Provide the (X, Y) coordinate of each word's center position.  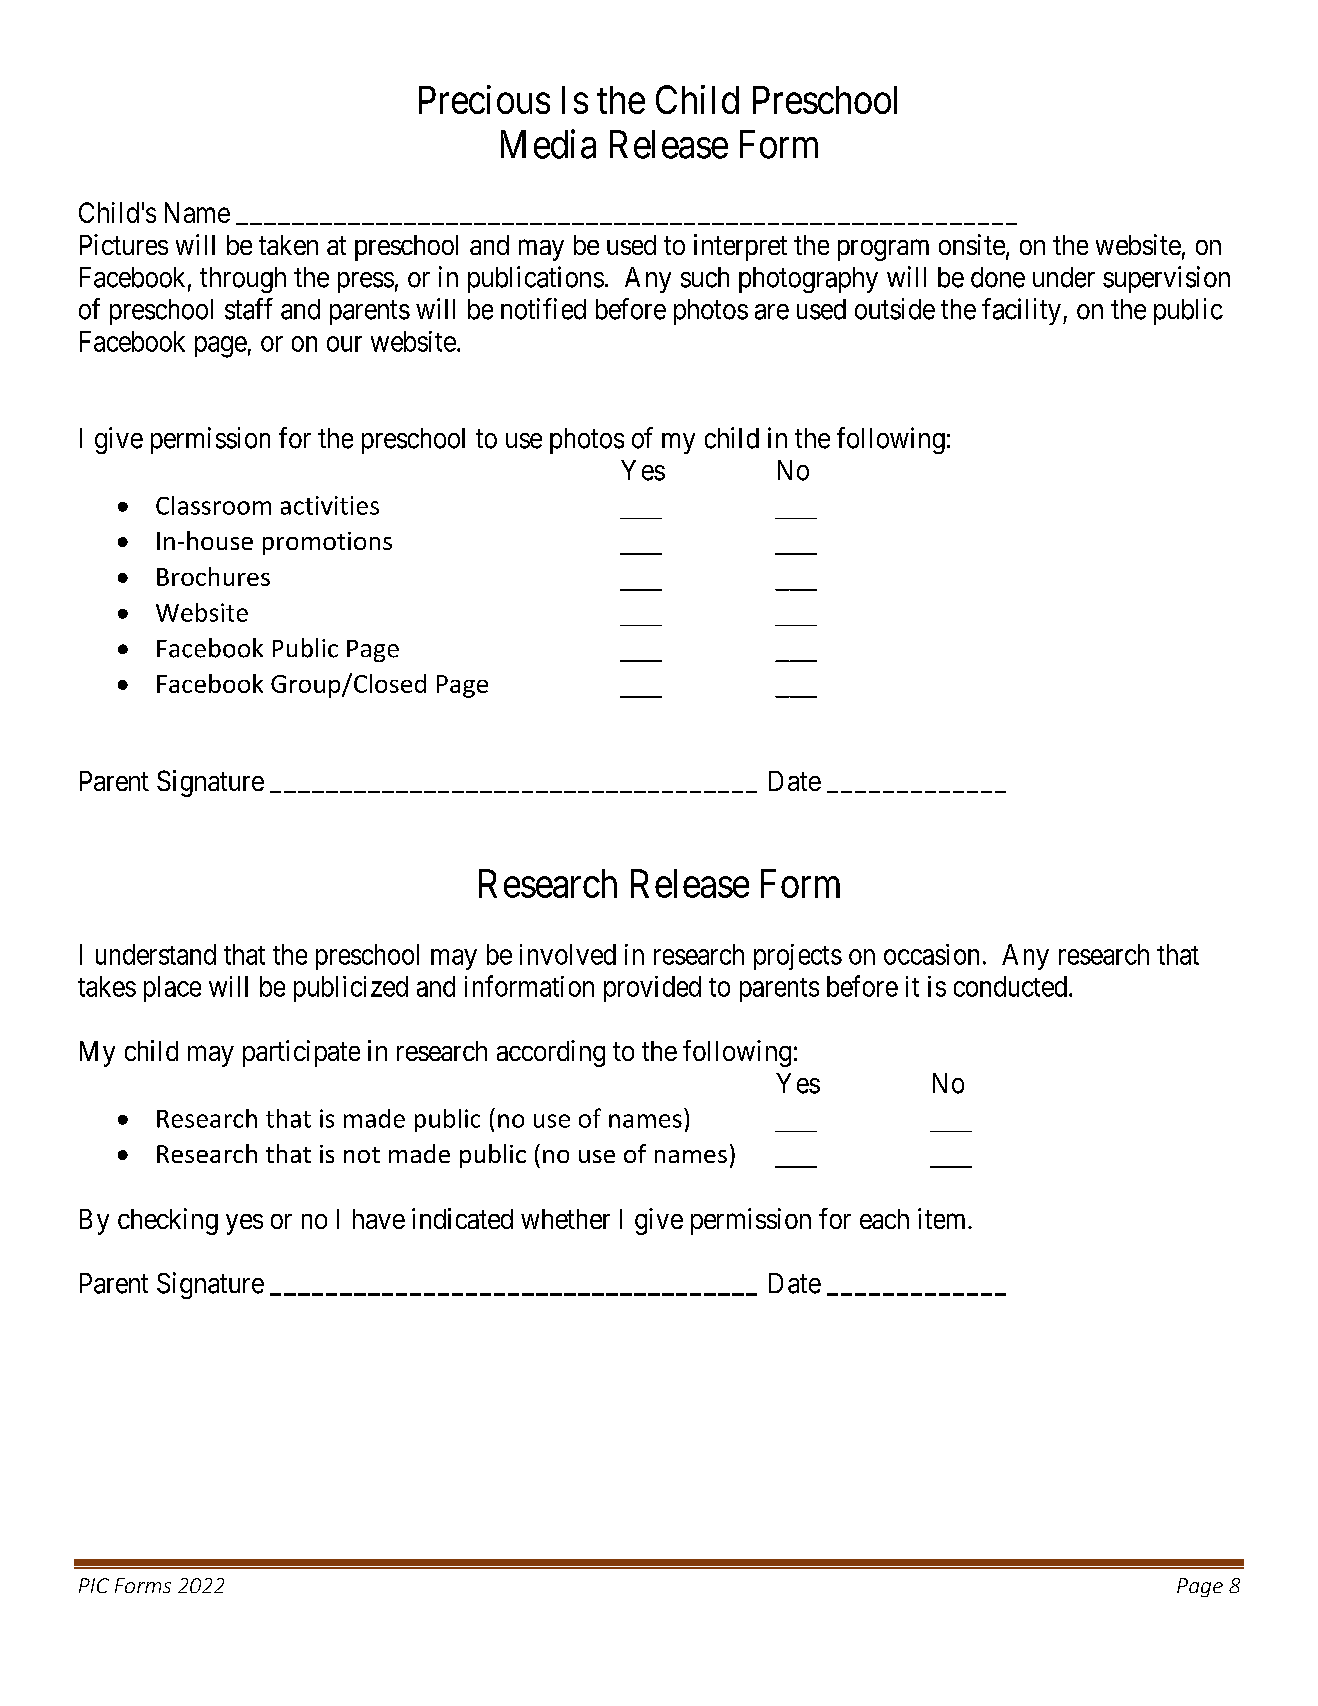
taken (288, 245)
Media (548, 144)
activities (330, 505)
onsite (972, 244)
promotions (327, 543)
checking (168, 1221)
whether (565, 1219)
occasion (931, 954)
